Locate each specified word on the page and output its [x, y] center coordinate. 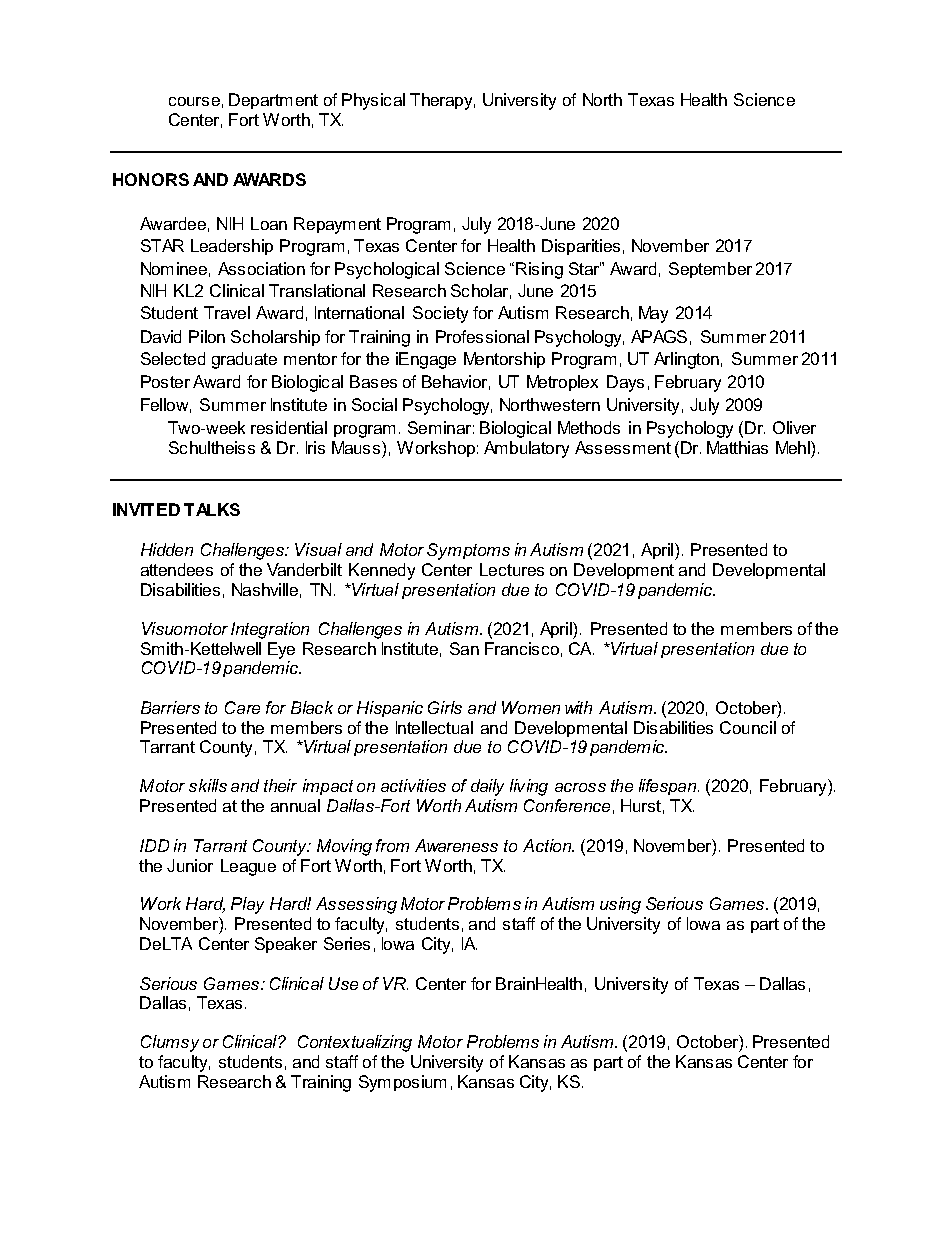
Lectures [512, 569]
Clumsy [170, 1043]
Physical [373, 101]
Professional [482, 336]
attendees [177, 569]
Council [748, 727]
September [710, 270]
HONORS [151, 179]
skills [208, 785]
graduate [244, 360]
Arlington [686, 360]
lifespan [669, 787]
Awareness [456, 845]
